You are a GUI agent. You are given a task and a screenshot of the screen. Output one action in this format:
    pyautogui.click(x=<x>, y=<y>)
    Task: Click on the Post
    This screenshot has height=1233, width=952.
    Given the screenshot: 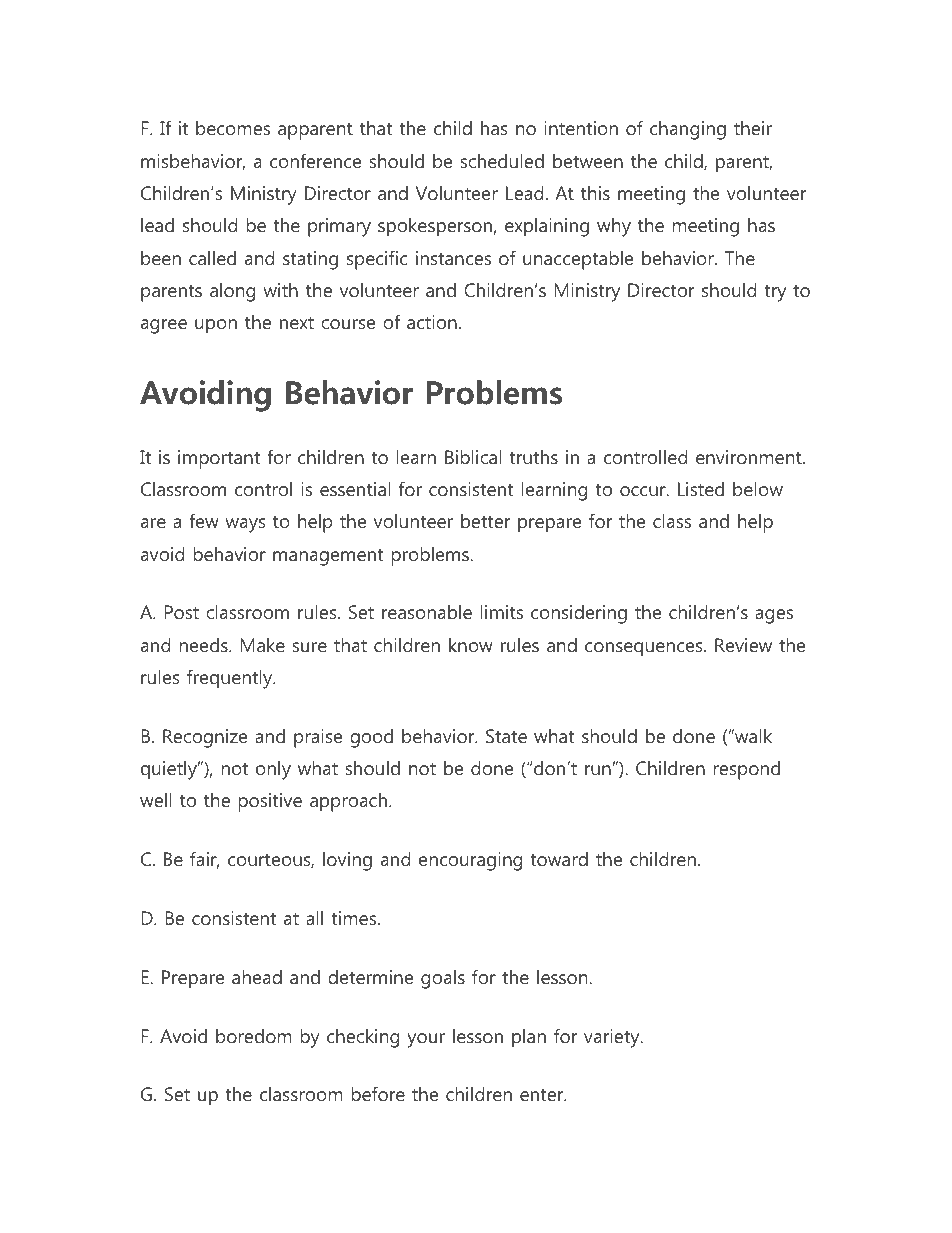 What is the action you would take?
    pyautogui.click(x=181, y=612)
